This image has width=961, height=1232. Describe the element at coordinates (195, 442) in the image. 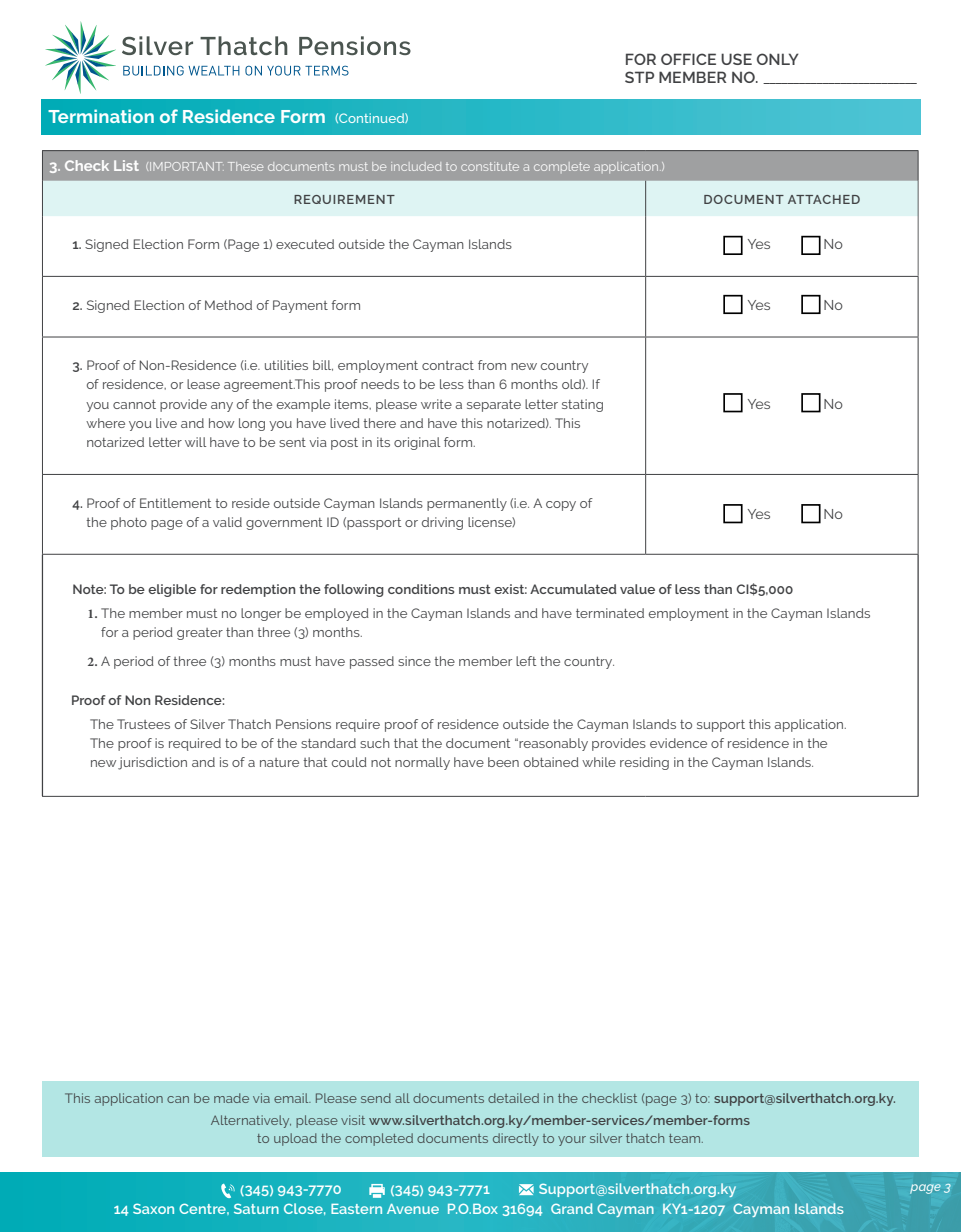

I see `will` at that location.
